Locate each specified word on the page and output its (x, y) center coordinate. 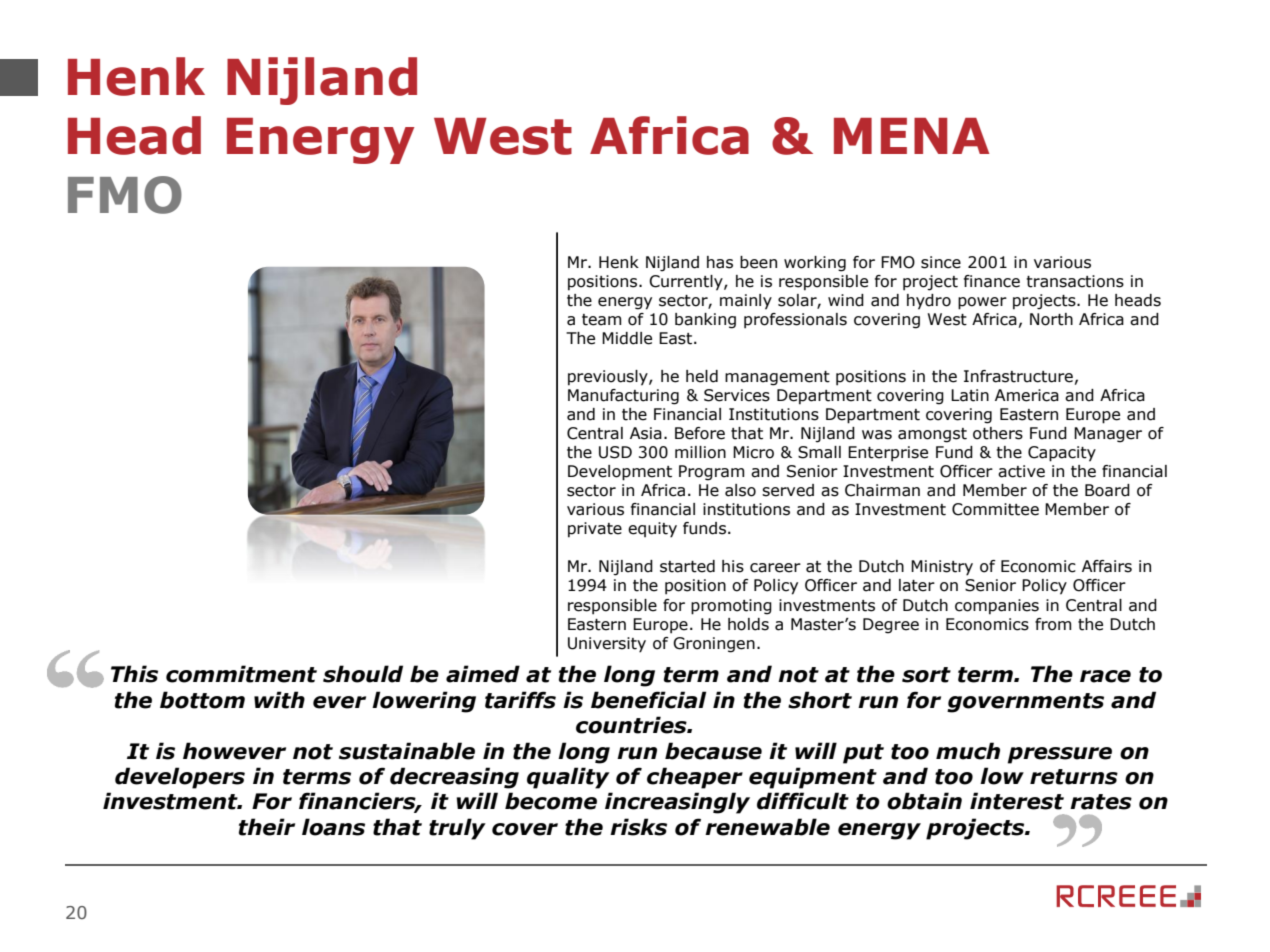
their (267, 827)
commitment (241, 674)
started (687, 566)
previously (609, 378)
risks (638, 827)
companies (997, 607)
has (720, 262)
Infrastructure (1018, 376)
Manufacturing (623, 397)
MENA (912, 136)
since (941, 262)
